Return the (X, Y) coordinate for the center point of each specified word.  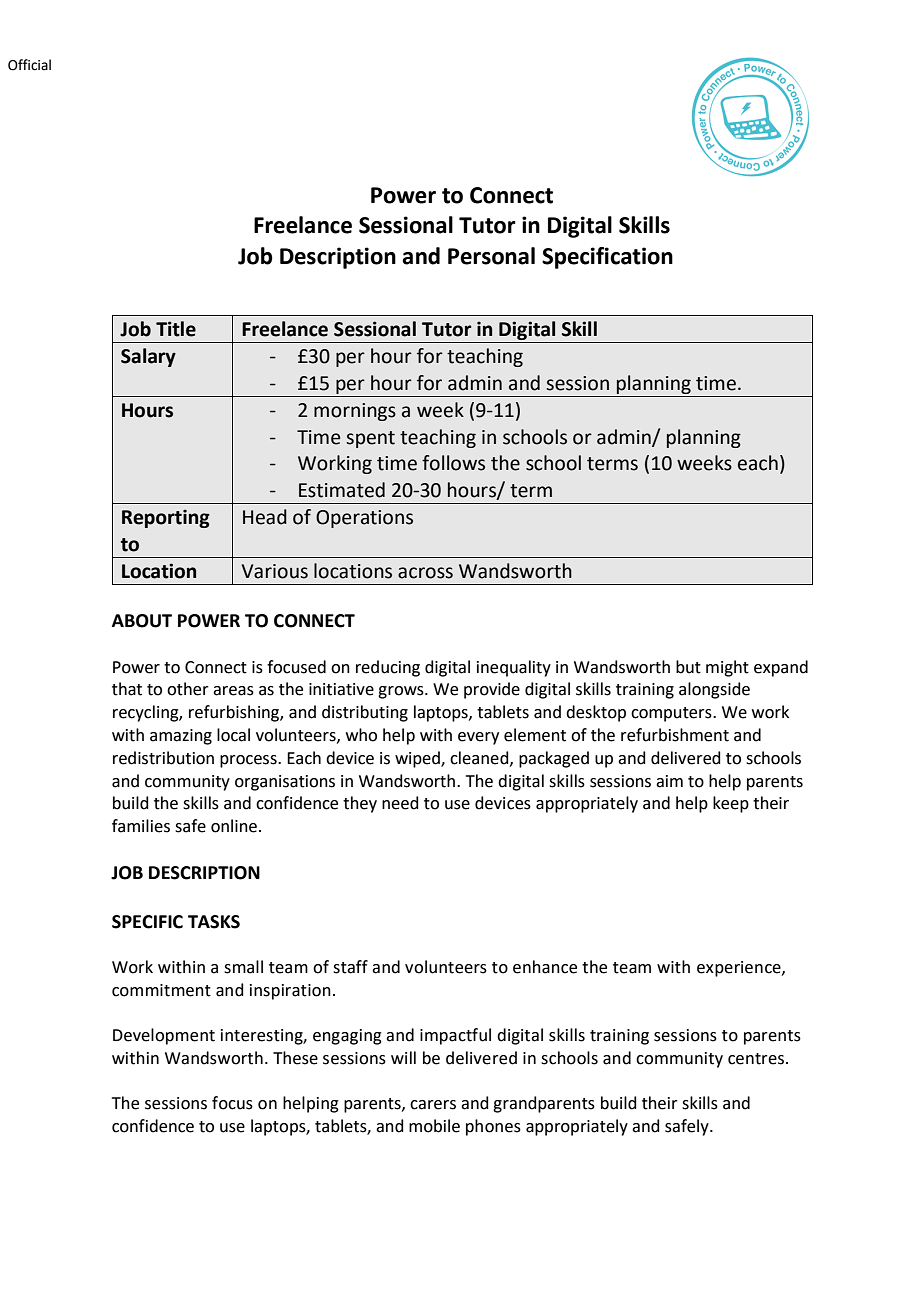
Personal (491, 256)
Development (164, 1036)
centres (756, 1059)
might (727, 668)
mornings (355, 412)
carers (433, 1105)
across (425, 573)
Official (29, 65)
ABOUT (142, 621)
